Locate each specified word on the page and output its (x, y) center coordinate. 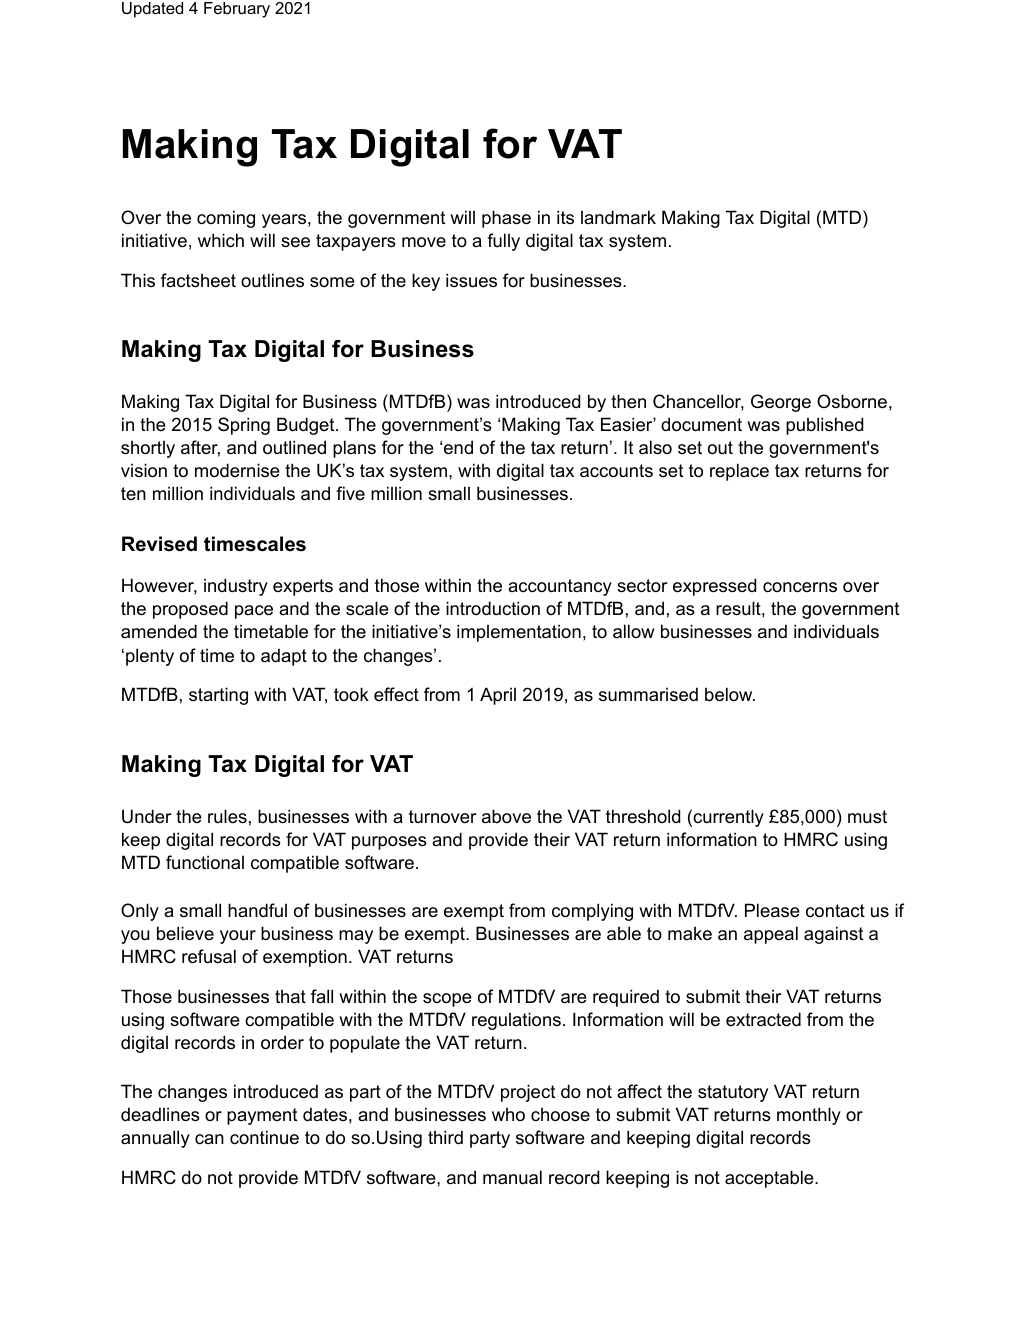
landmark (618, 217)
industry (236, 587)
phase (506, 219)
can (209, 1139)
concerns (800, 587)
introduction (493, 608)
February (237, 10)
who (508, 1114)
